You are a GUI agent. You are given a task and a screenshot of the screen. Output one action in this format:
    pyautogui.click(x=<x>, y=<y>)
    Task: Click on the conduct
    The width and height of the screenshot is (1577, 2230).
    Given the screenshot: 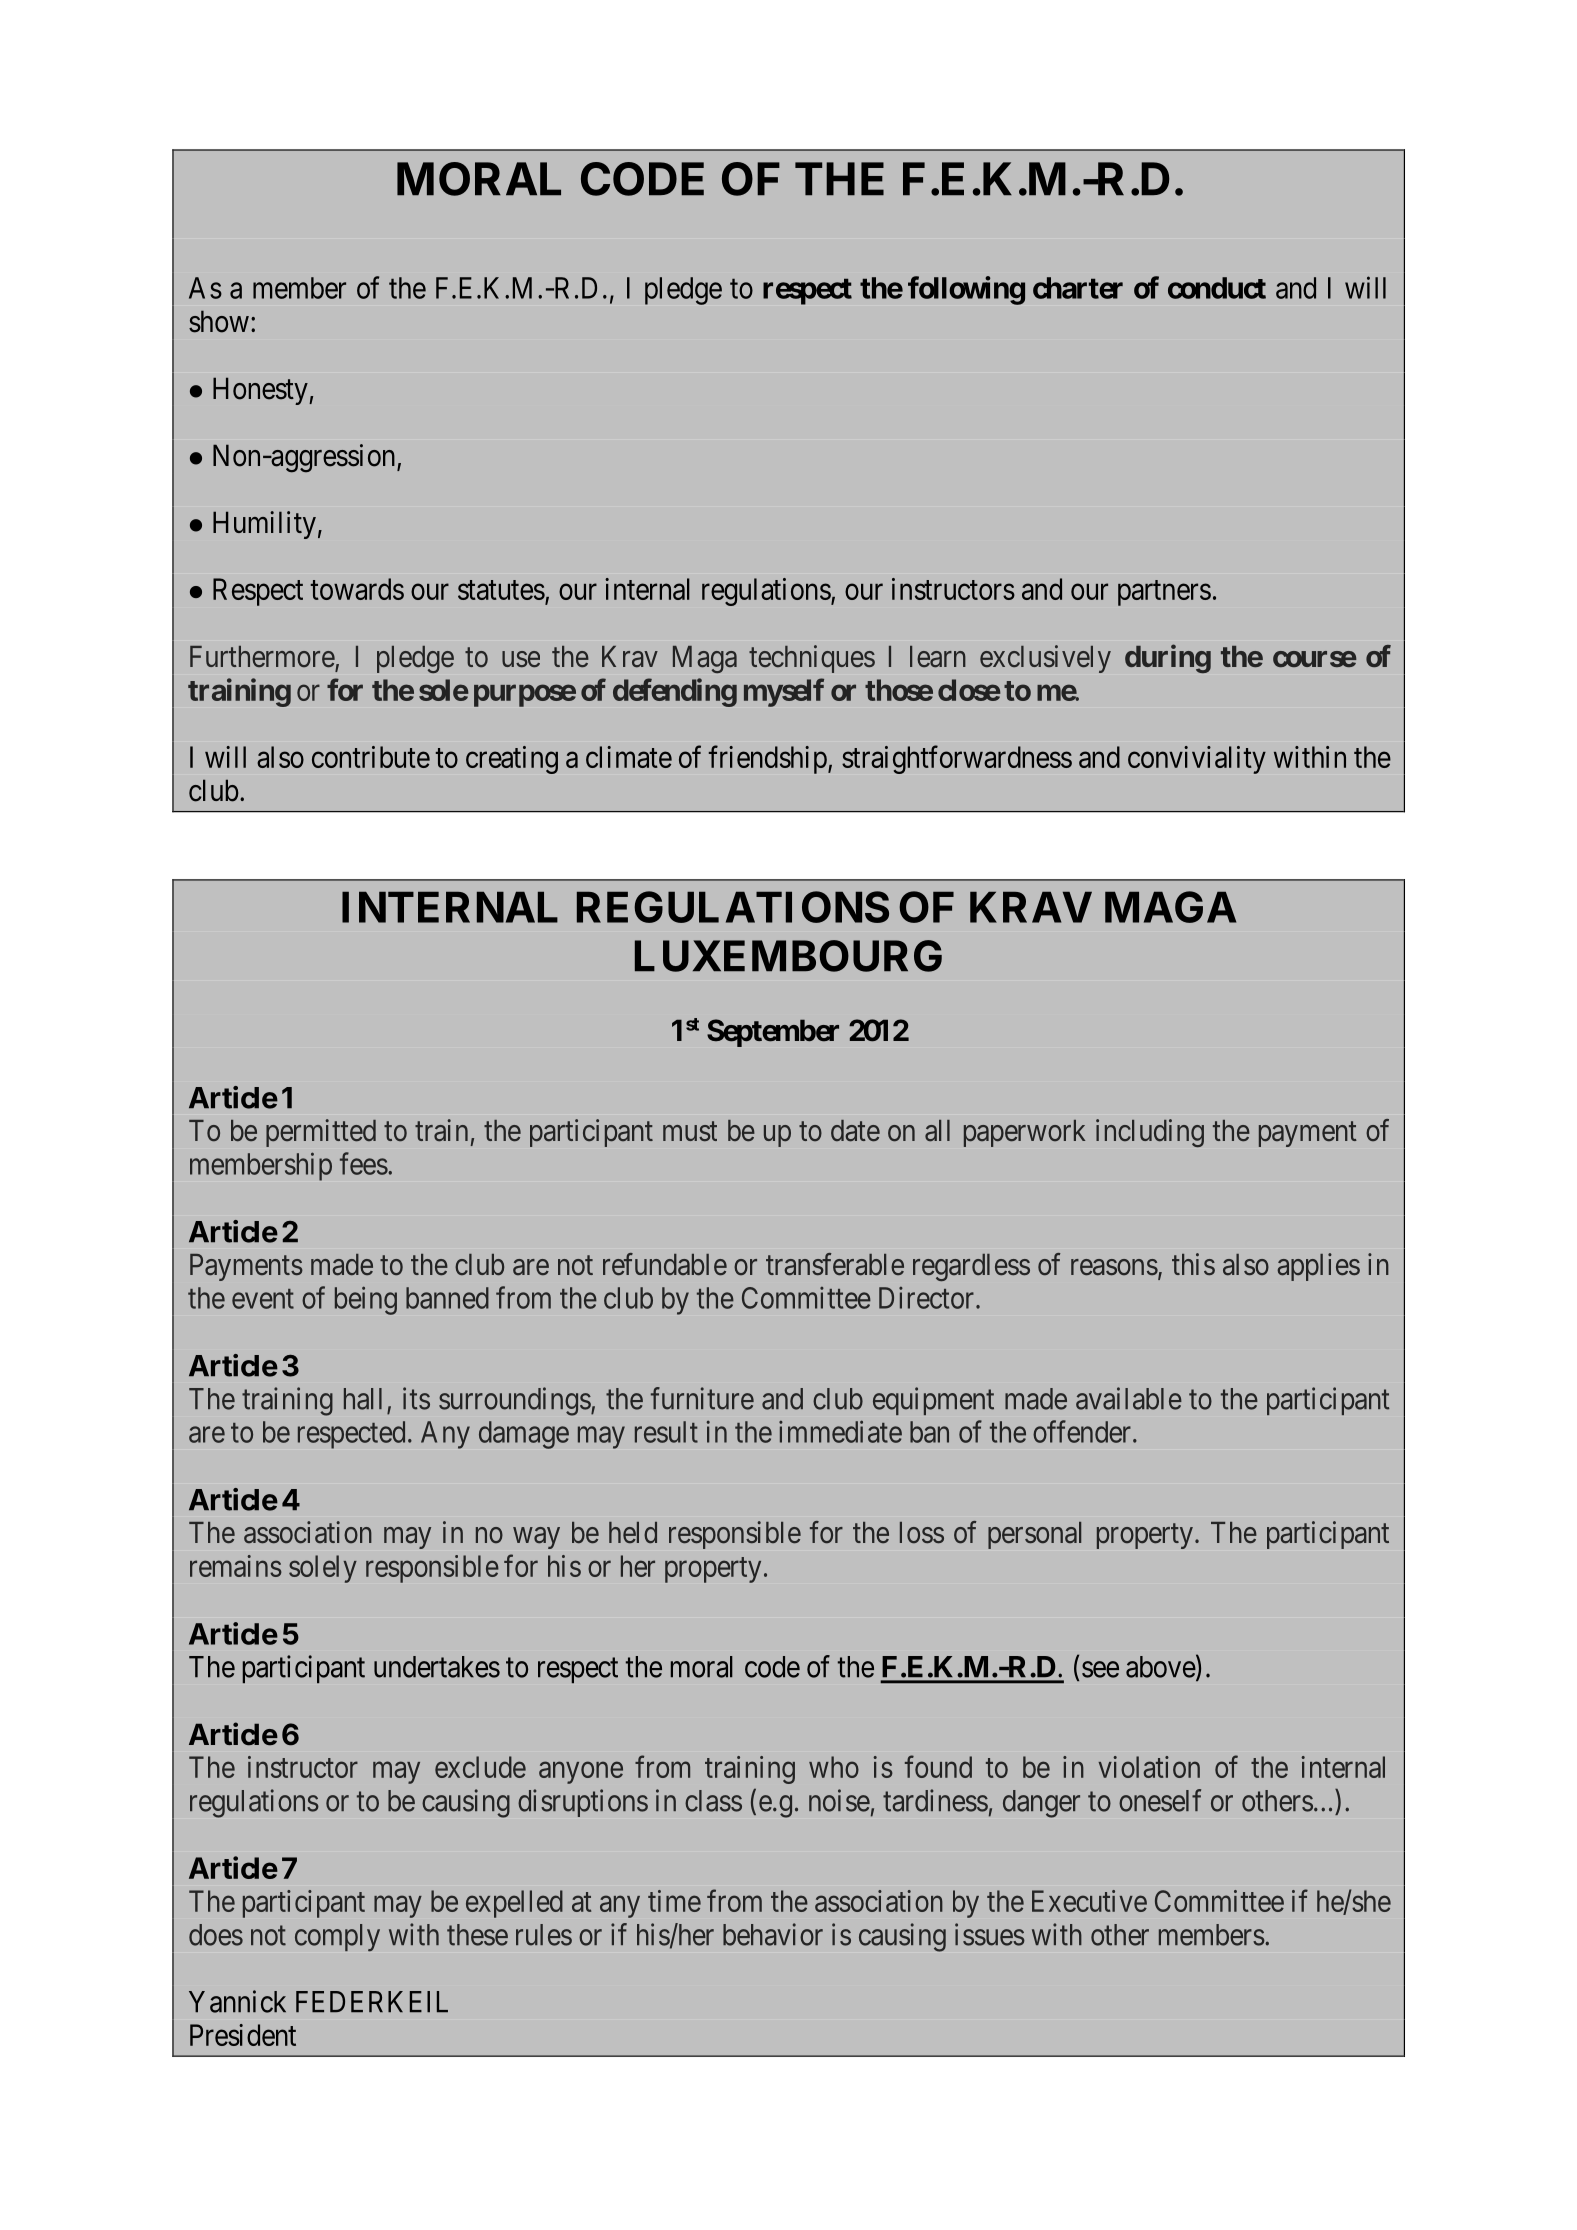 What is the action you would take?
    pyautogui.click(x=1217, y=288)
